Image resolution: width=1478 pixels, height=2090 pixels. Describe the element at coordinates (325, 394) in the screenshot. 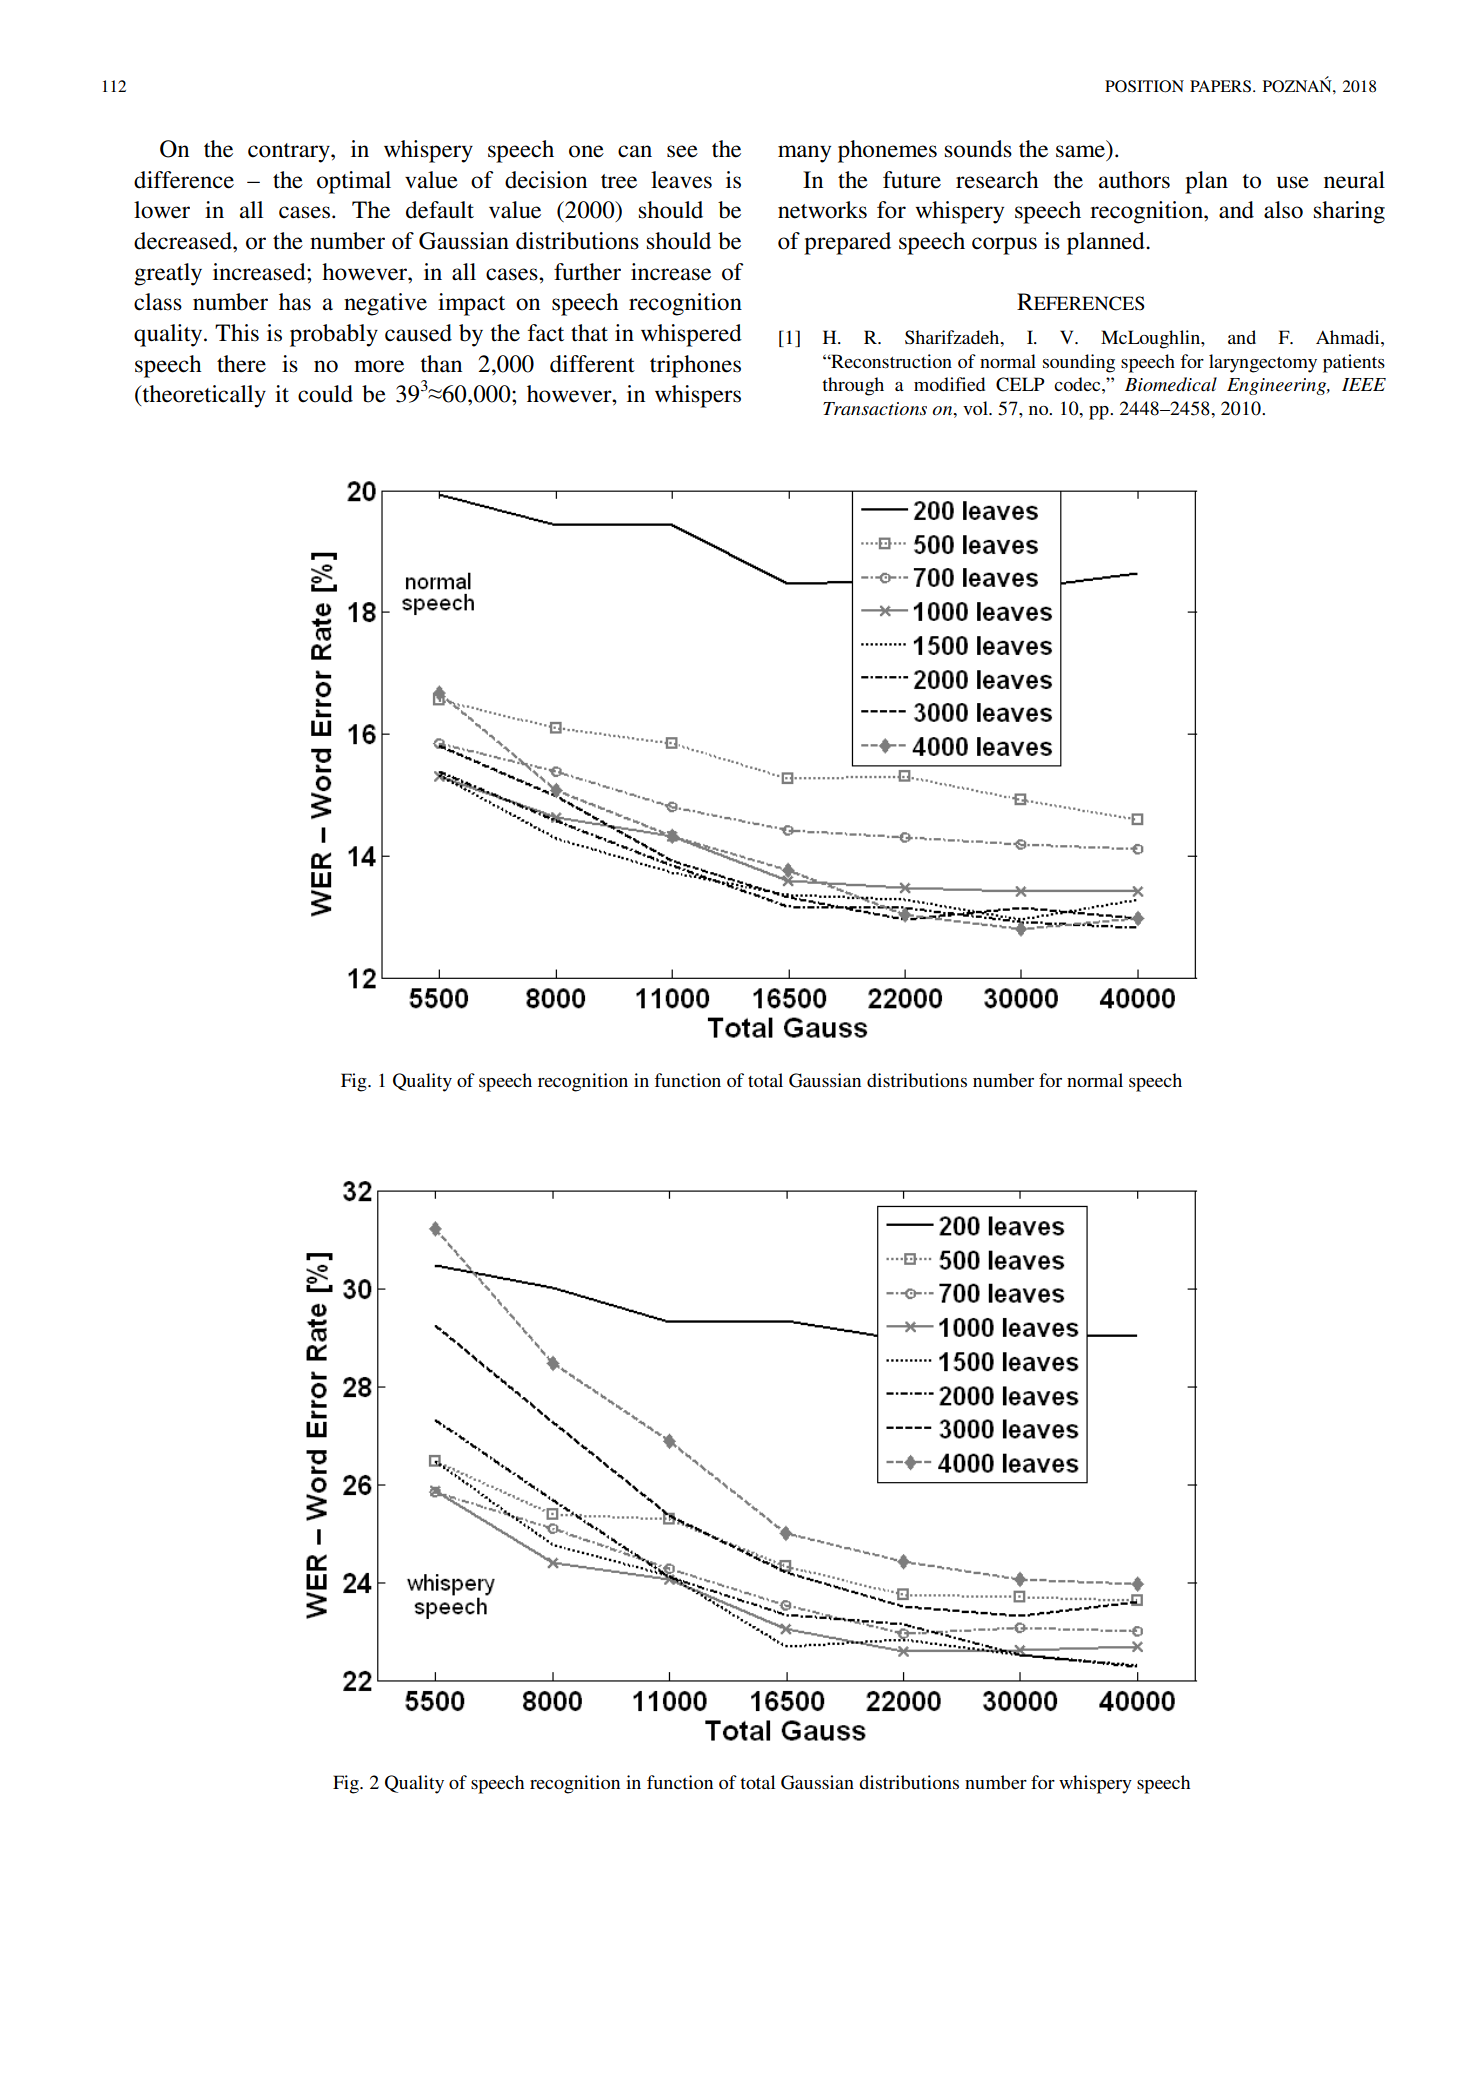

I see `could` at that location.
